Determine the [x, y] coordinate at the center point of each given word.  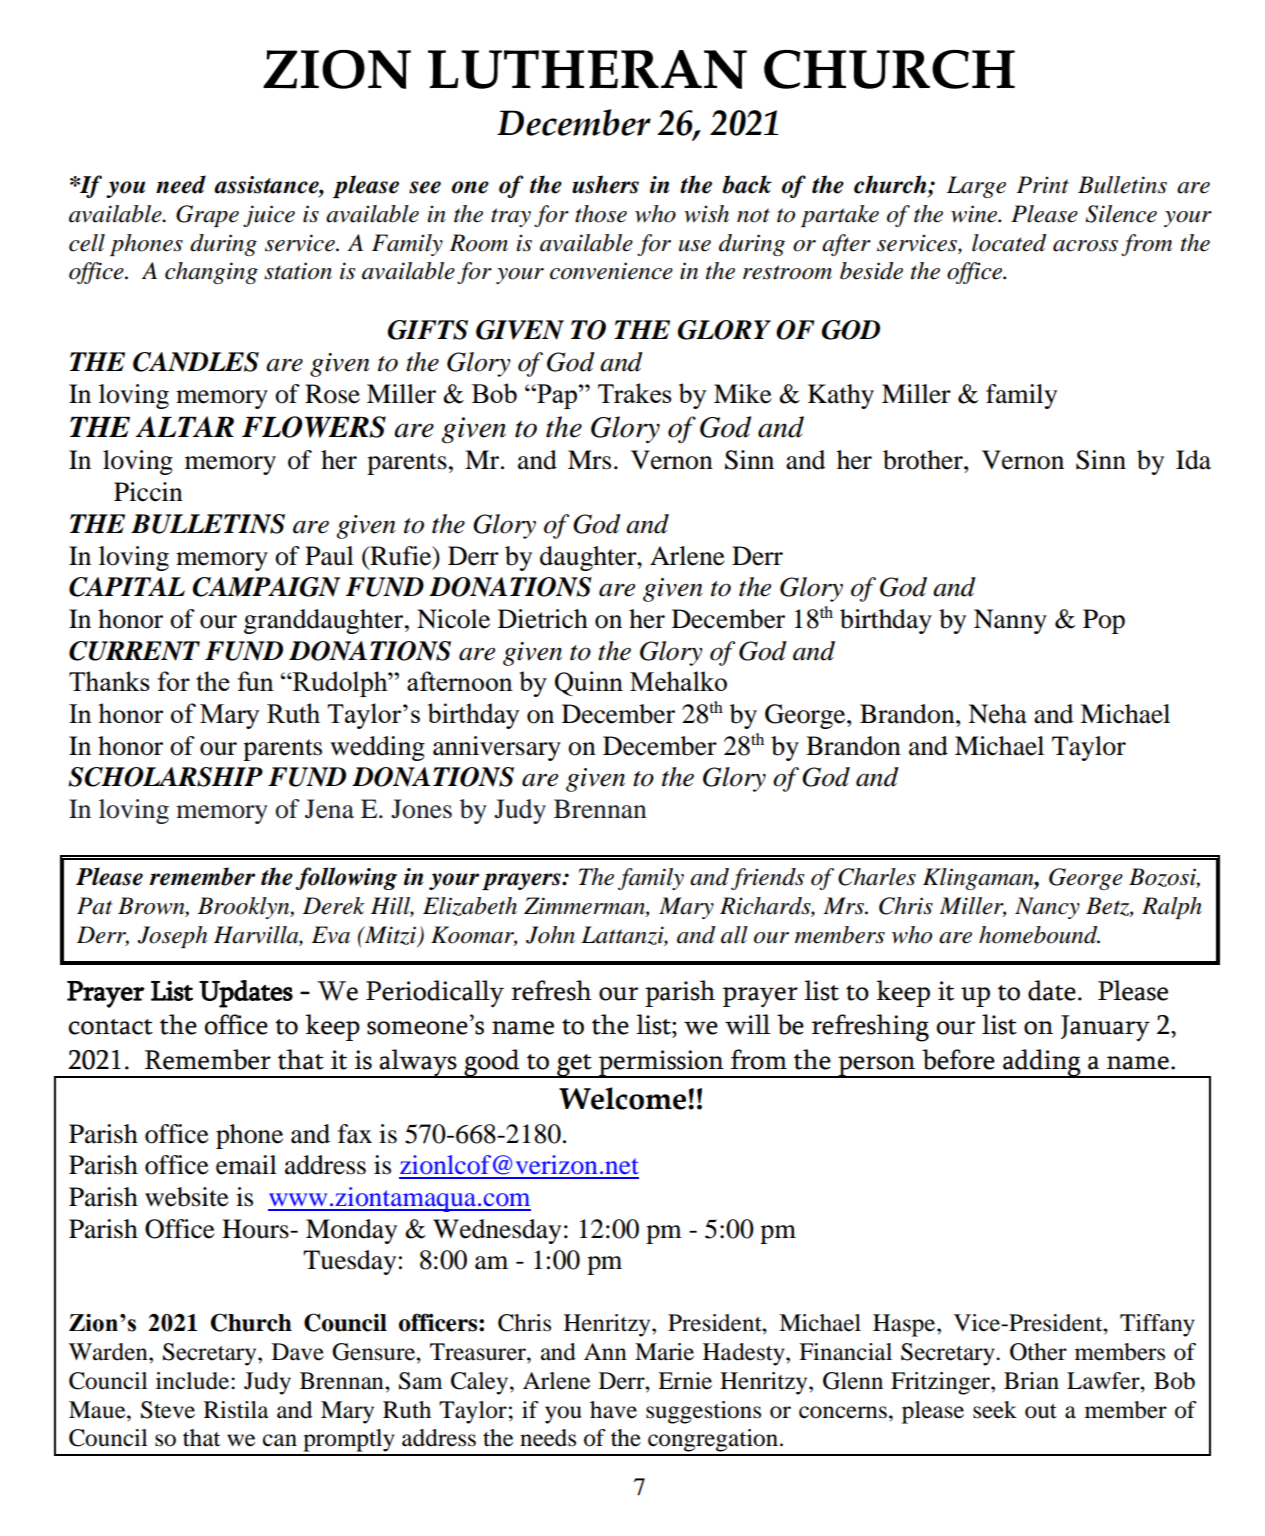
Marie [664, 1352]
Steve [168, 1410]
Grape [207, 216]
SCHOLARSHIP [165, 777]
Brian [1031, 1381]
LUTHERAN [587, 69]
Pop [1104, 621]
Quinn [589, 683]
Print [1043, 185]
